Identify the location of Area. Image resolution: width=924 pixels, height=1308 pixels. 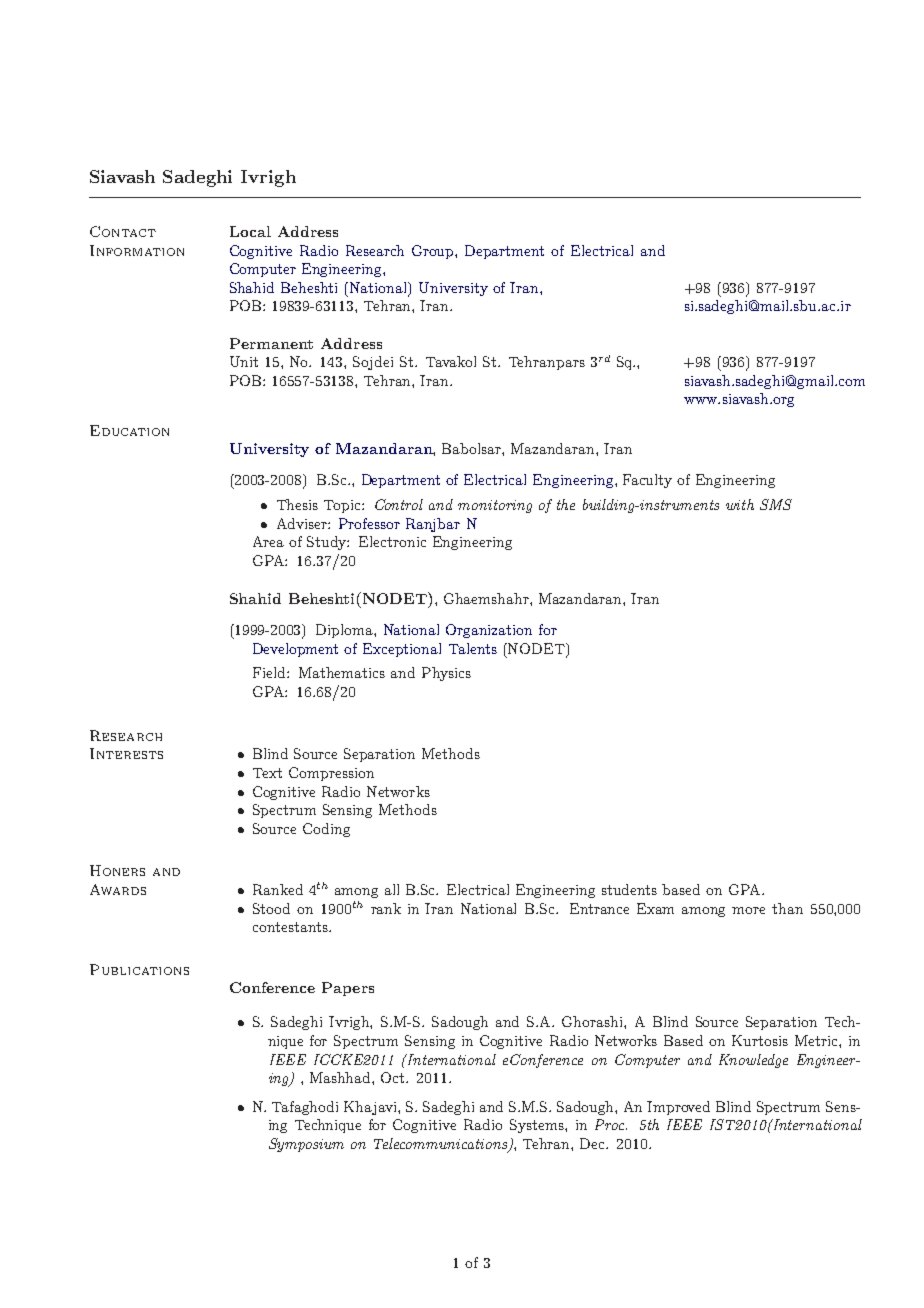
(268, 541).
